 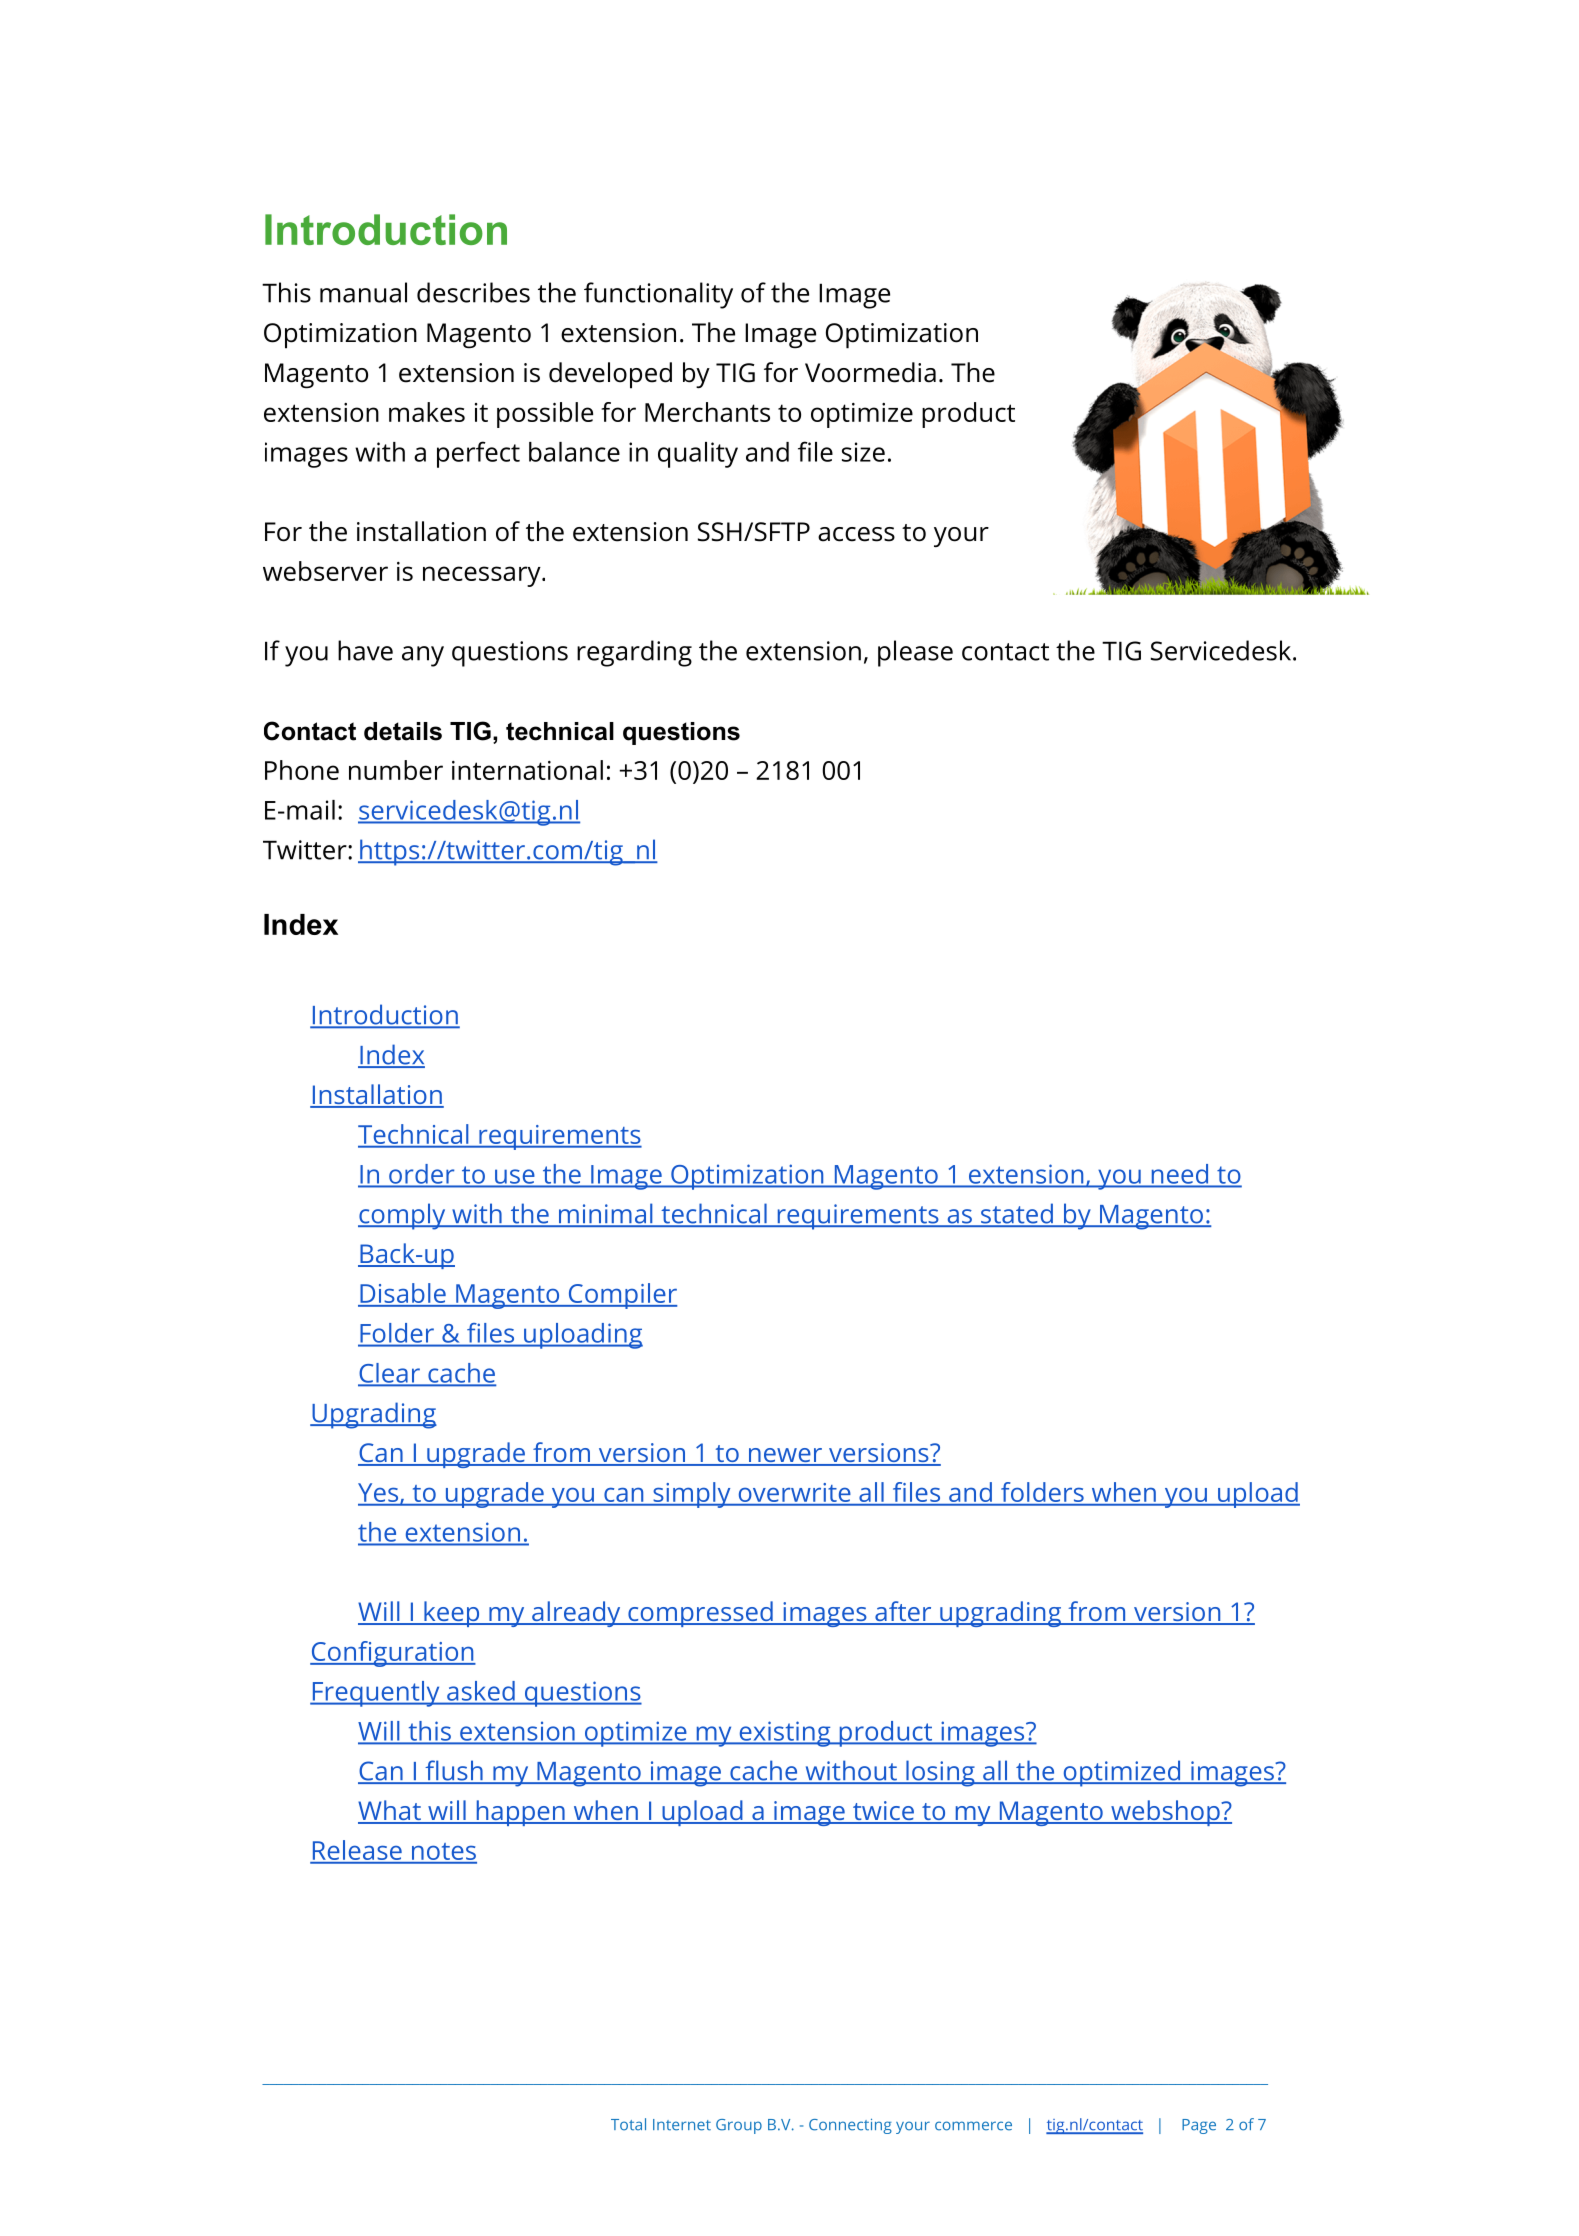 What do you see at coordinates (403, 1216) in the screenshot?
I see `comply` at bounding box center [403, 1216].
